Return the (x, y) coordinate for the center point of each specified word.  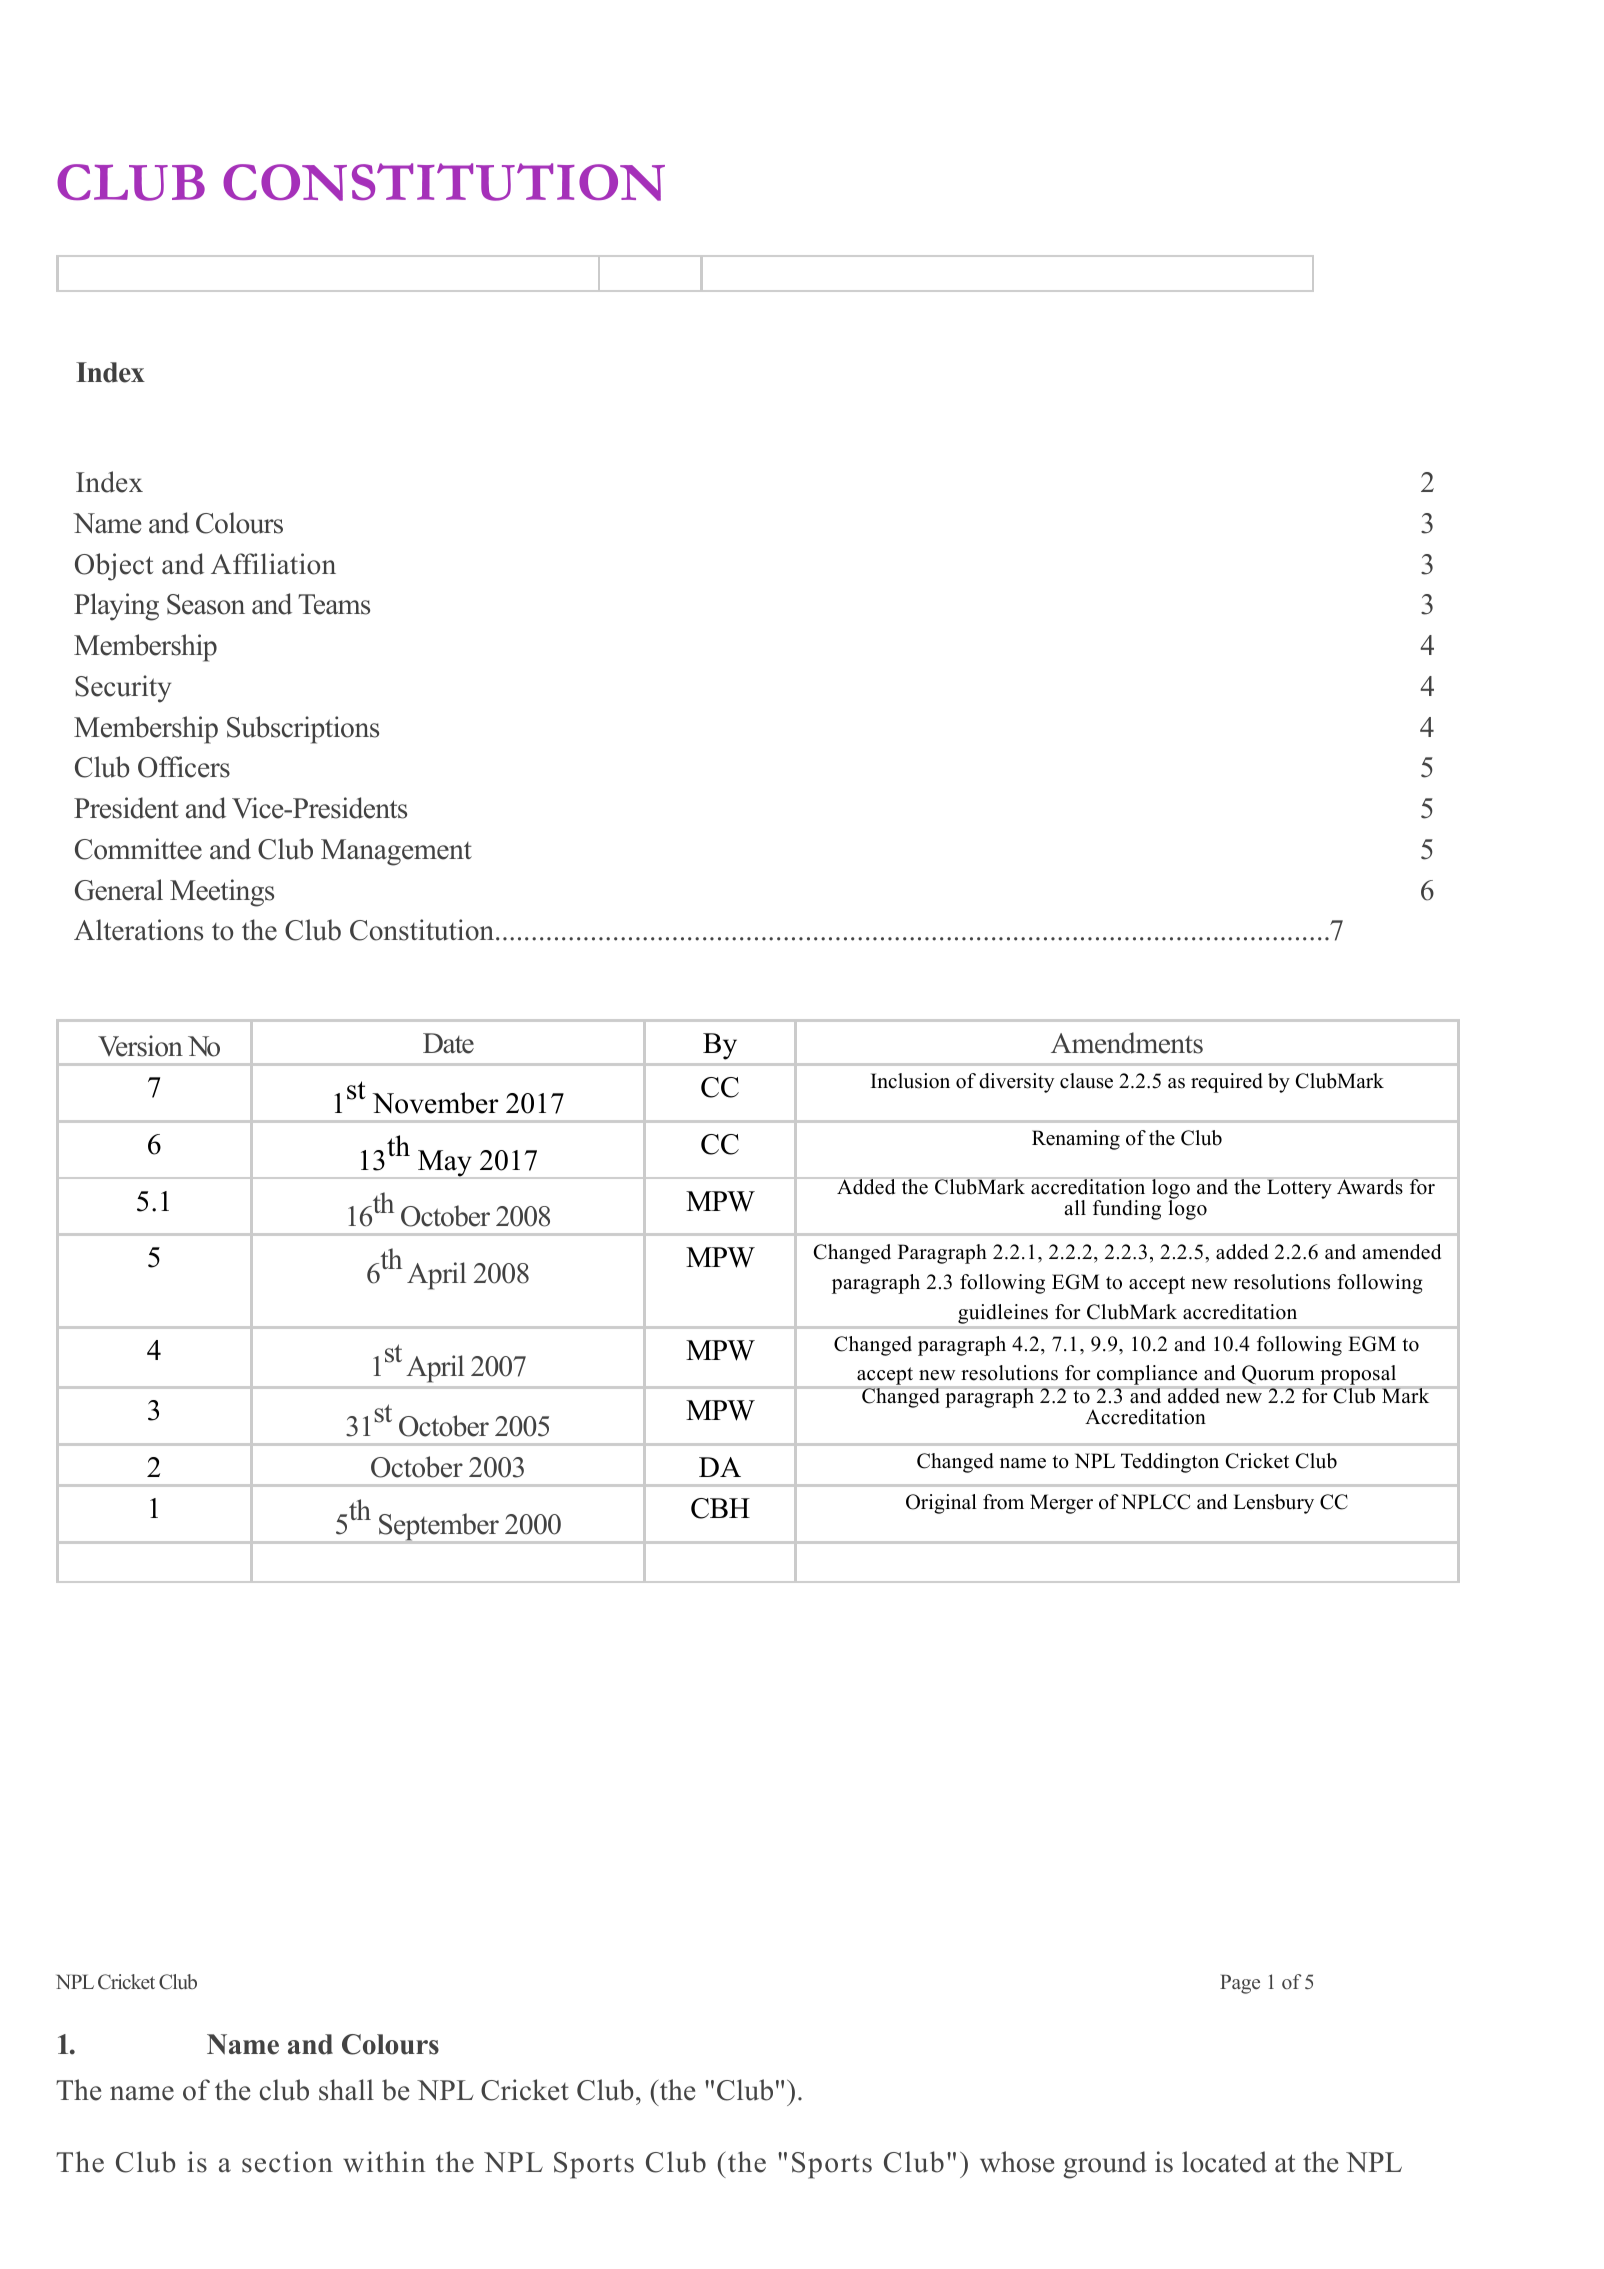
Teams (334, 604)
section (287, 2162)
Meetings (222, 893)
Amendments (1127, 1043)
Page (1240, 1984)
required (1227, 1083)
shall (346, 2090)
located (1224, 2162)
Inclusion (910, 1081)
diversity (1016, 1083)
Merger (1061, 1504)
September (439, 1528)
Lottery (1299, 1188)
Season (206, 604)
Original (941, 1504)
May (445, 1164)
